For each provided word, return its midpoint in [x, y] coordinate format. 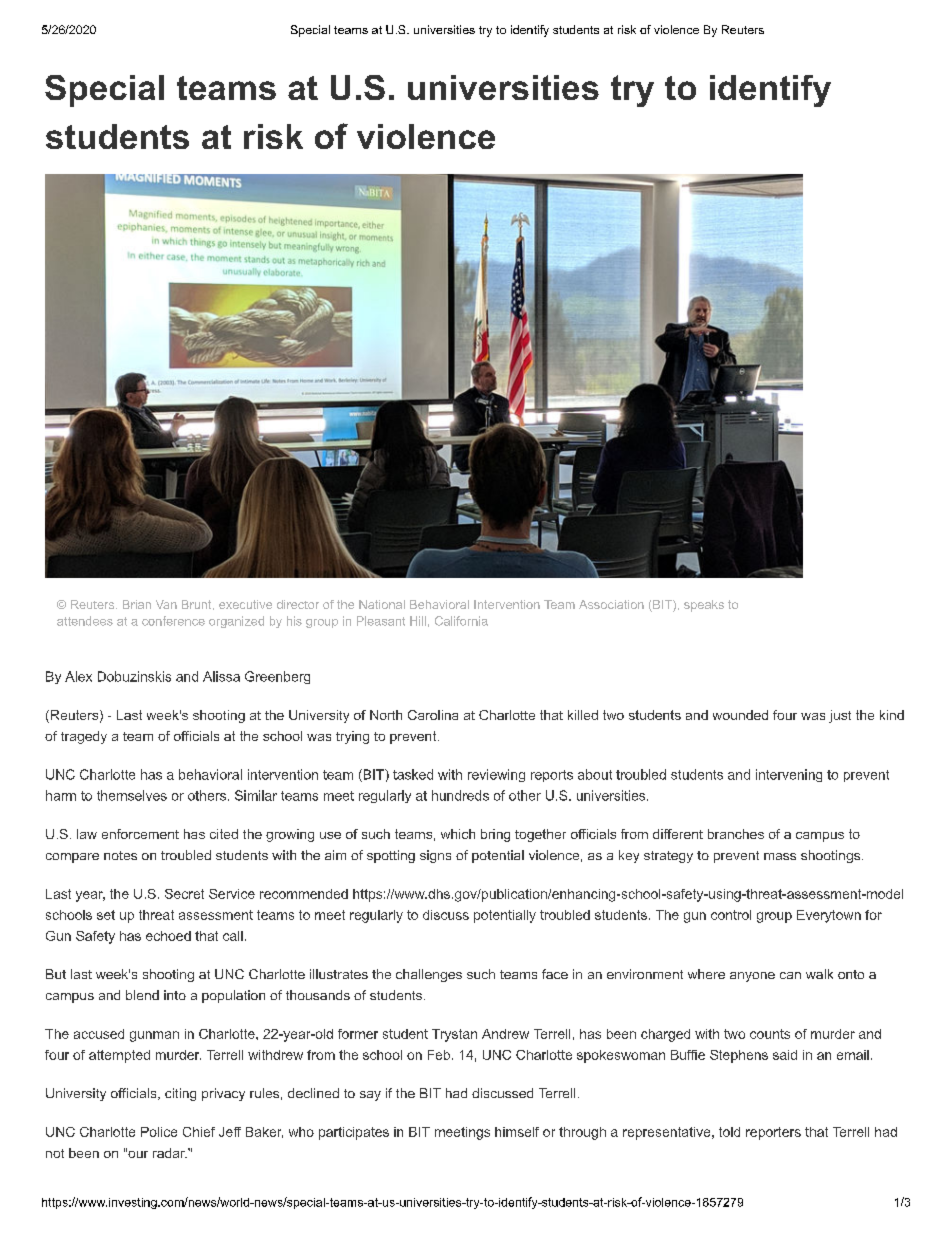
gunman [154, 1036]
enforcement [140, 834]
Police [159, 1132]
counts [770, 1034]
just [840, 716]
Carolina [433, 715]
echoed [168, 936]
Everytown [829, 916]
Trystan [454, 1035]
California [461, 621]
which [458, 834]
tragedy [84, 737]
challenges [429, 975]
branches [736, 834]
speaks [704, 606]
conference [173, 621]
